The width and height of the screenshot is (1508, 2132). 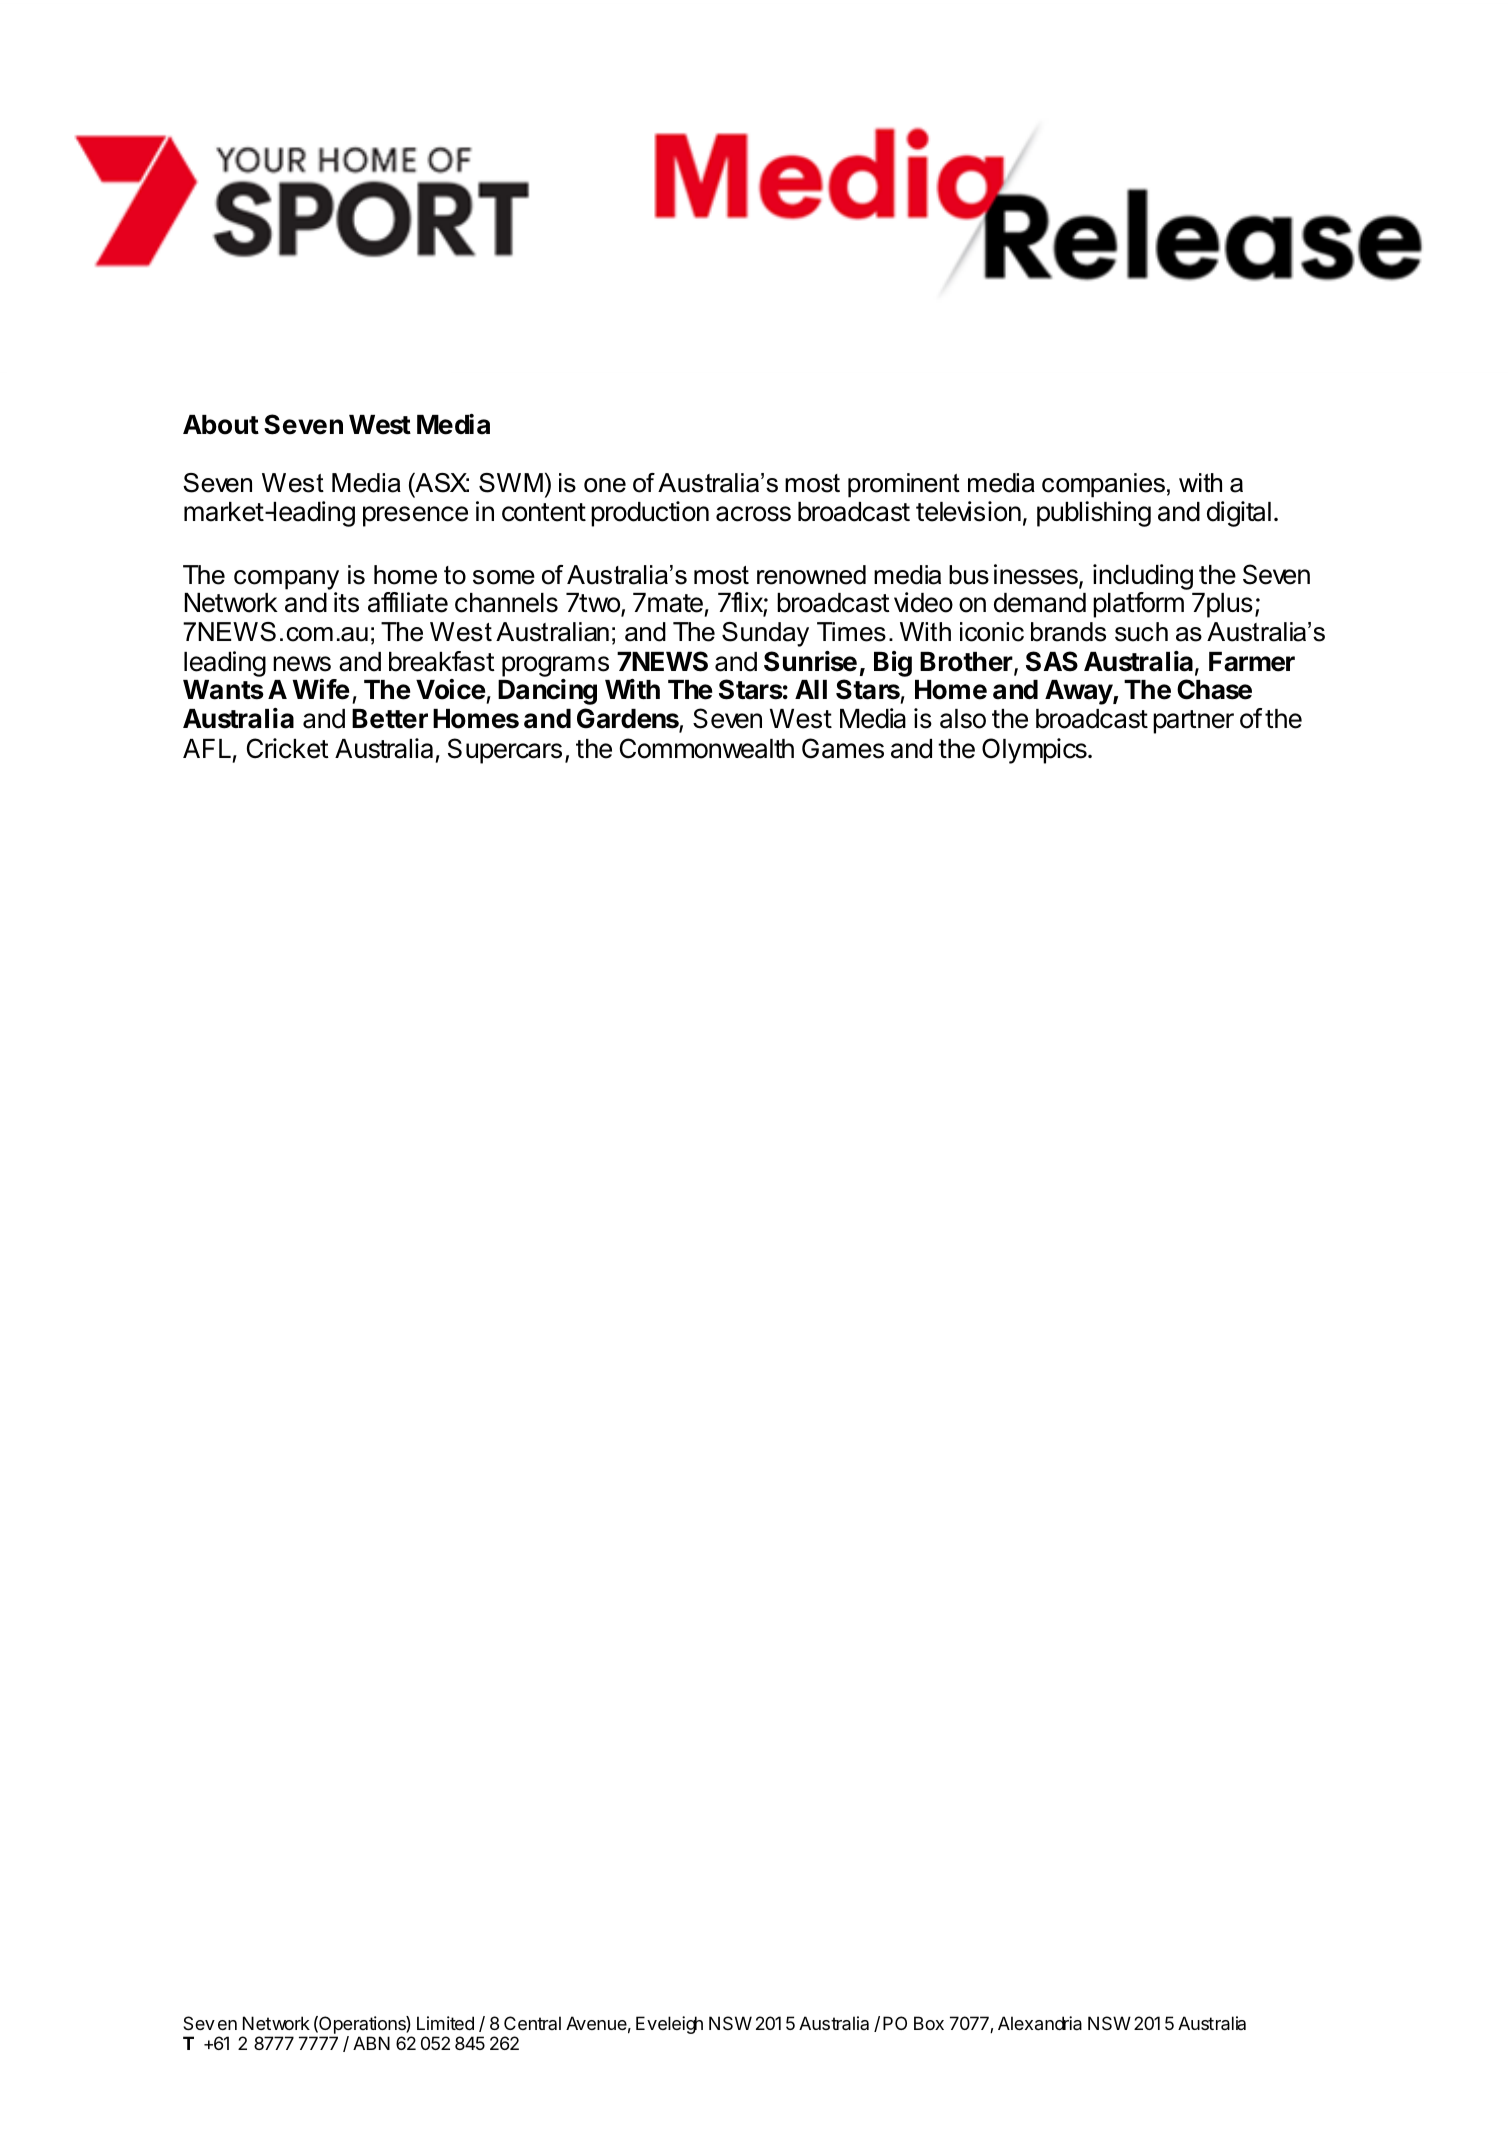 What do you see at coordinates (505, 751) in the screenshot?
I see `Supercars` at bounding box center [505, 751].
